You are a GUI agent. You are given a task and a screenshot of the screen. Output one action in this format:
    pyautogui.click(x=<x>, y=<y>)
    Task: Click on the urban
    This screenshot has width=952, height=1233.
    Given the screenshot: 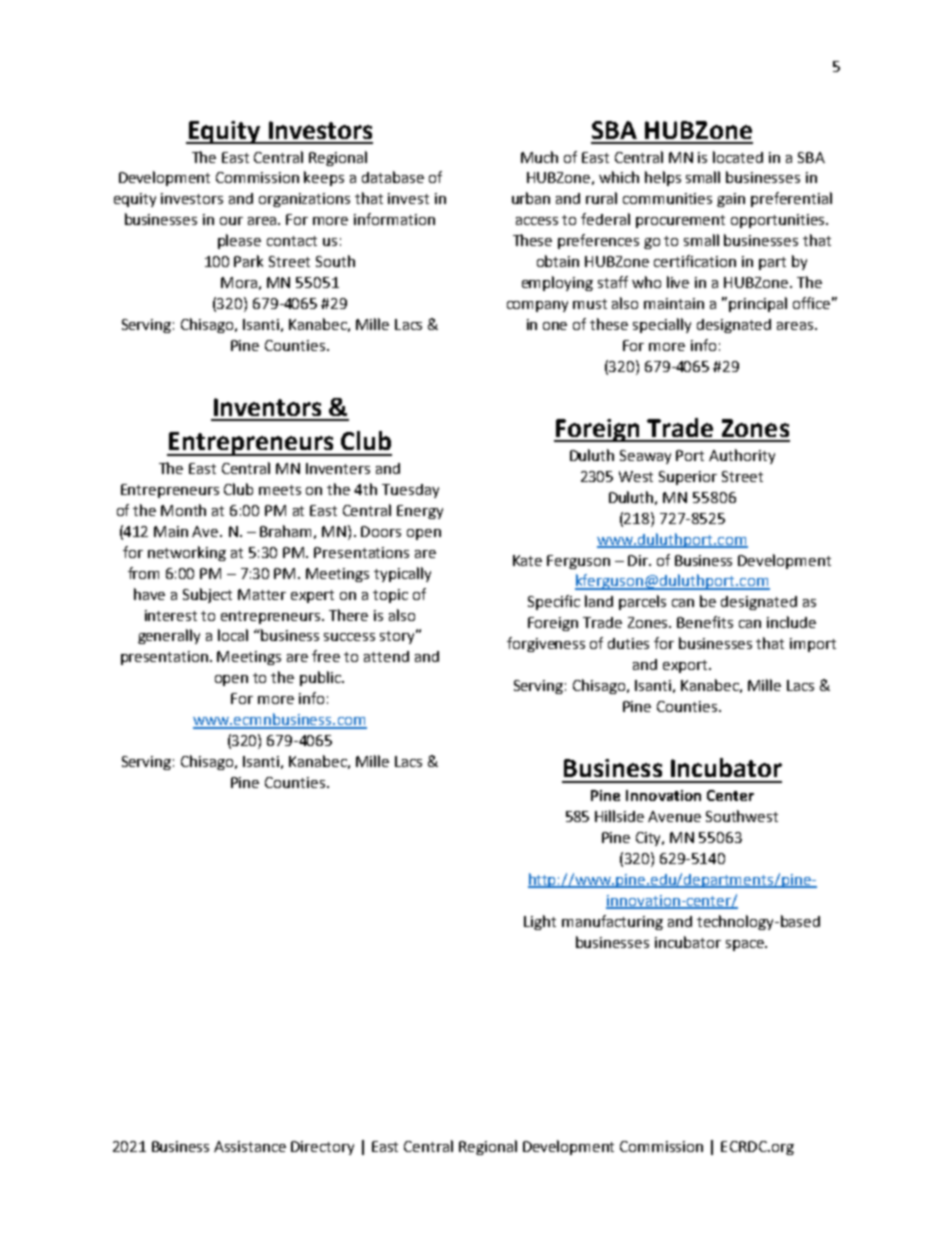 What is the action you would take?
    pyautogui.click(x=531, y=198)
